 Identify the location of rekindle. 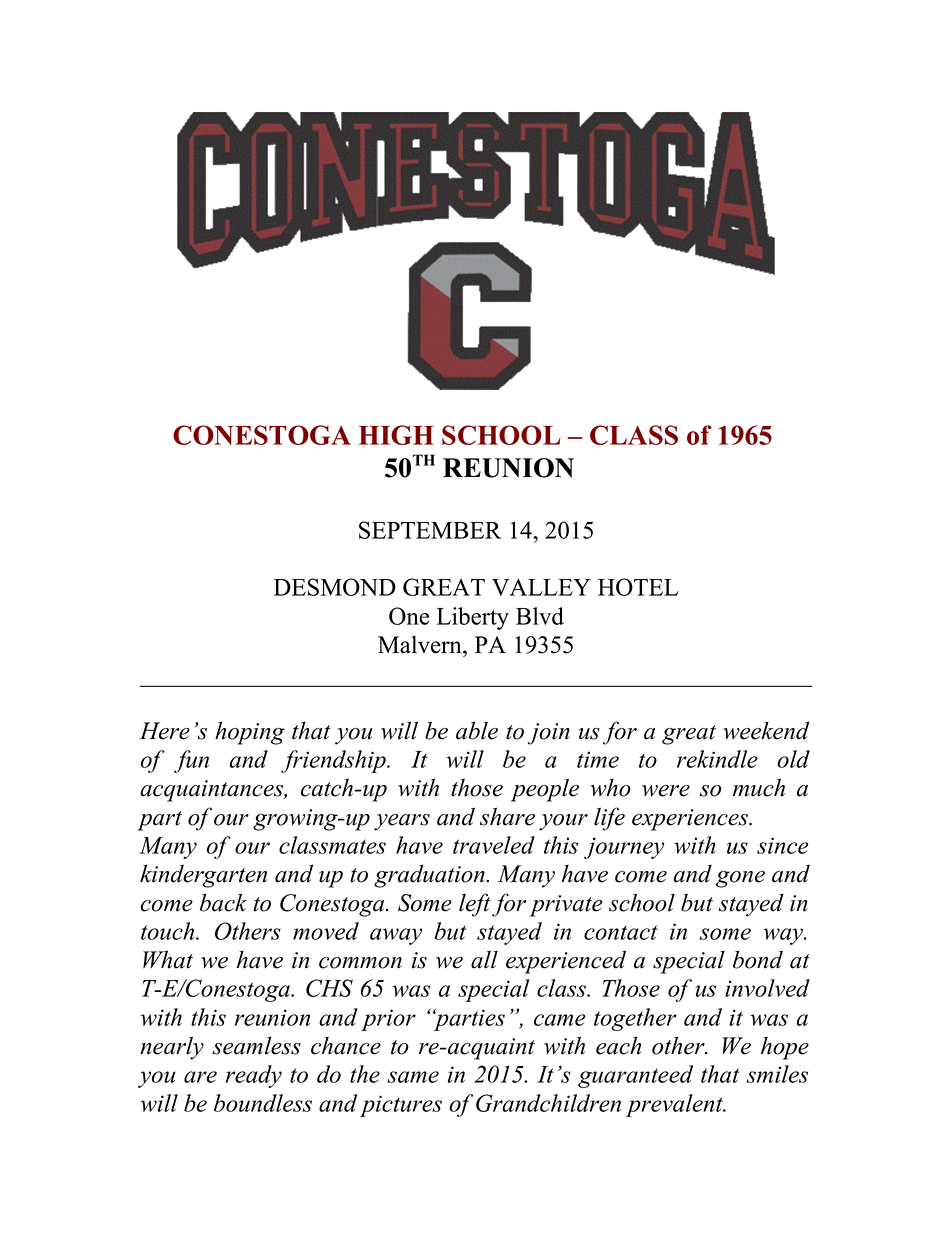
(717, 759).
